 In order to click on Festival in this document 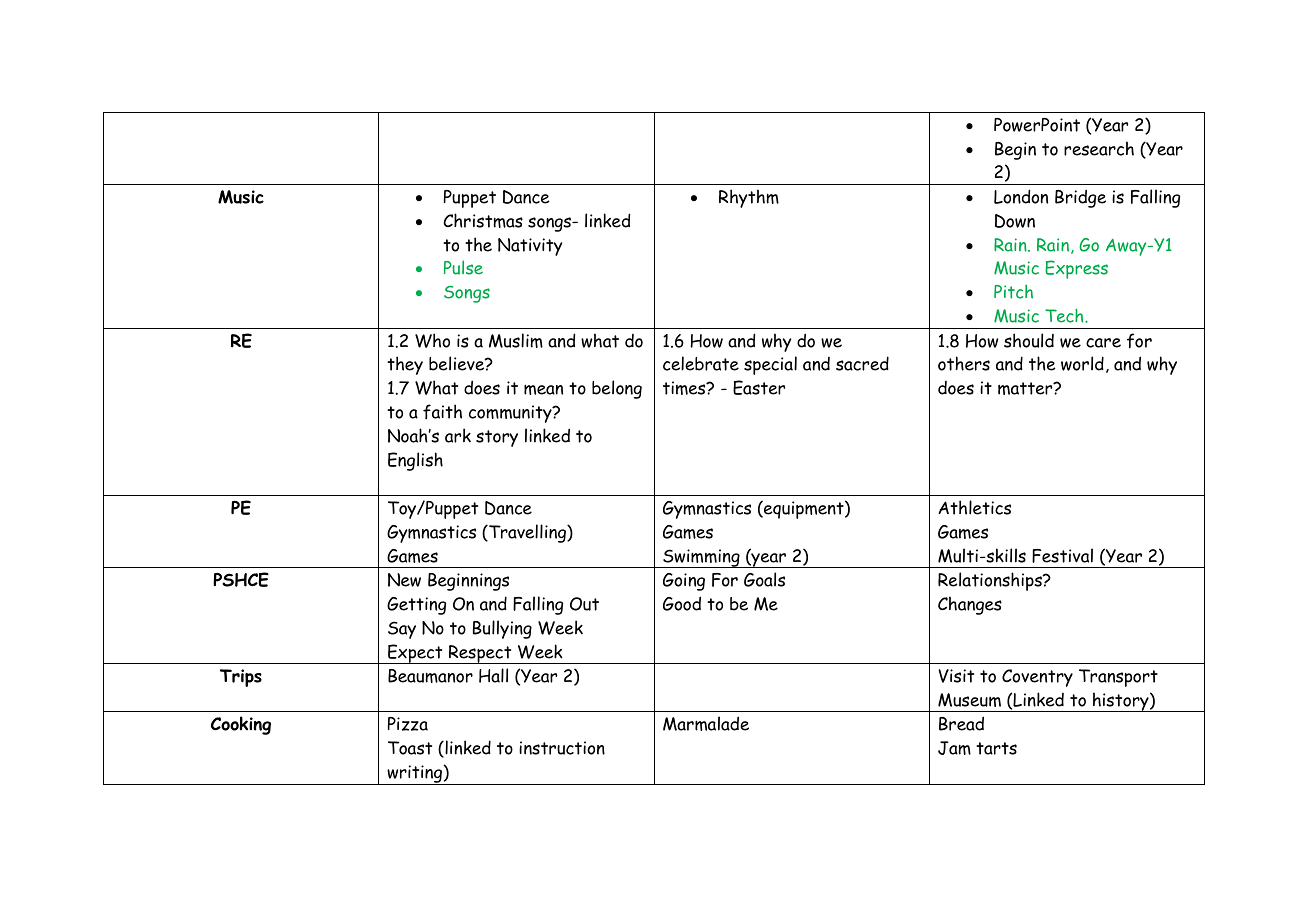, I will do `click(1062, 555)`.
